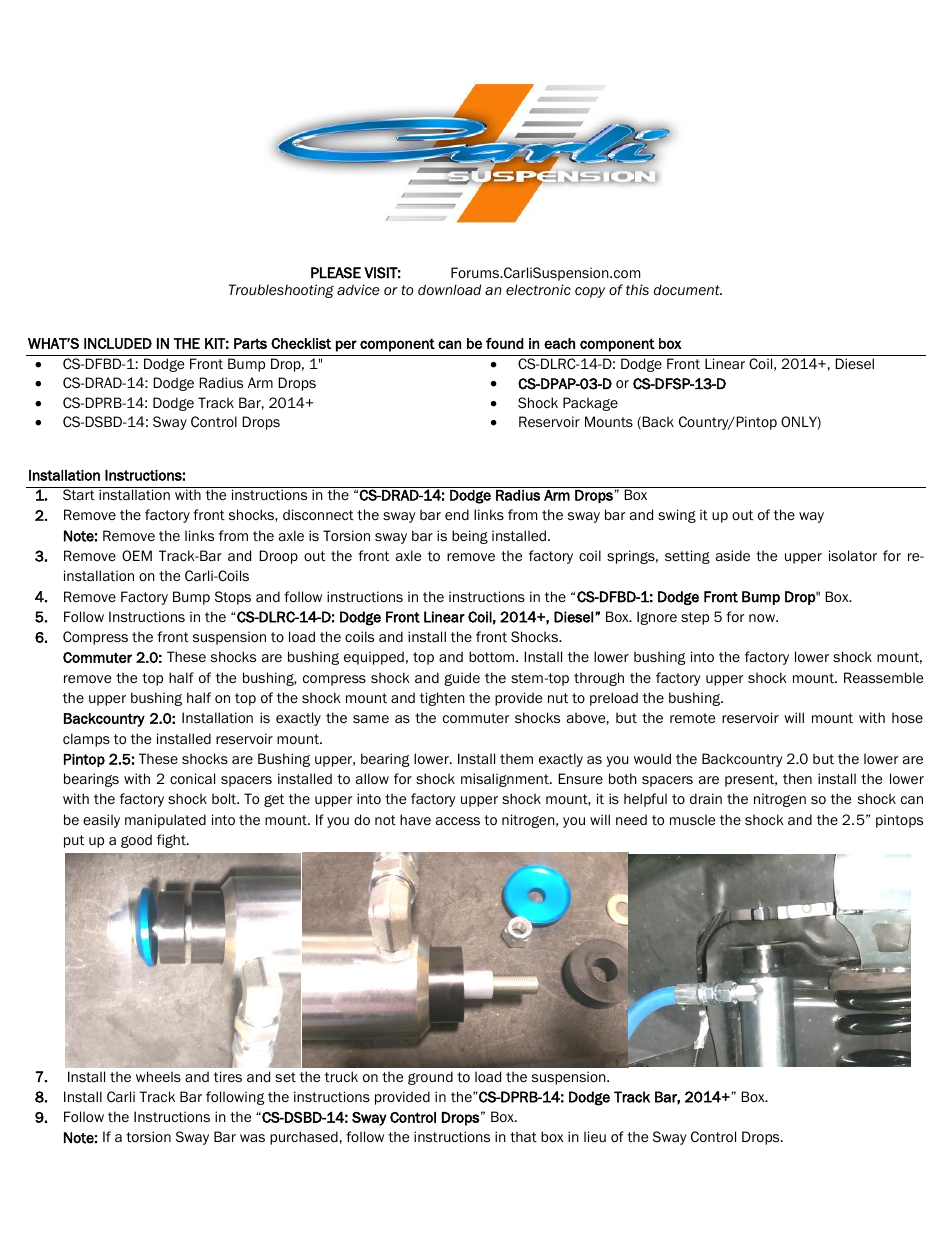 The image size is (952, 1233). Describe the element at coordinates (538, 290) in the image. I see `electronic` at that location.
